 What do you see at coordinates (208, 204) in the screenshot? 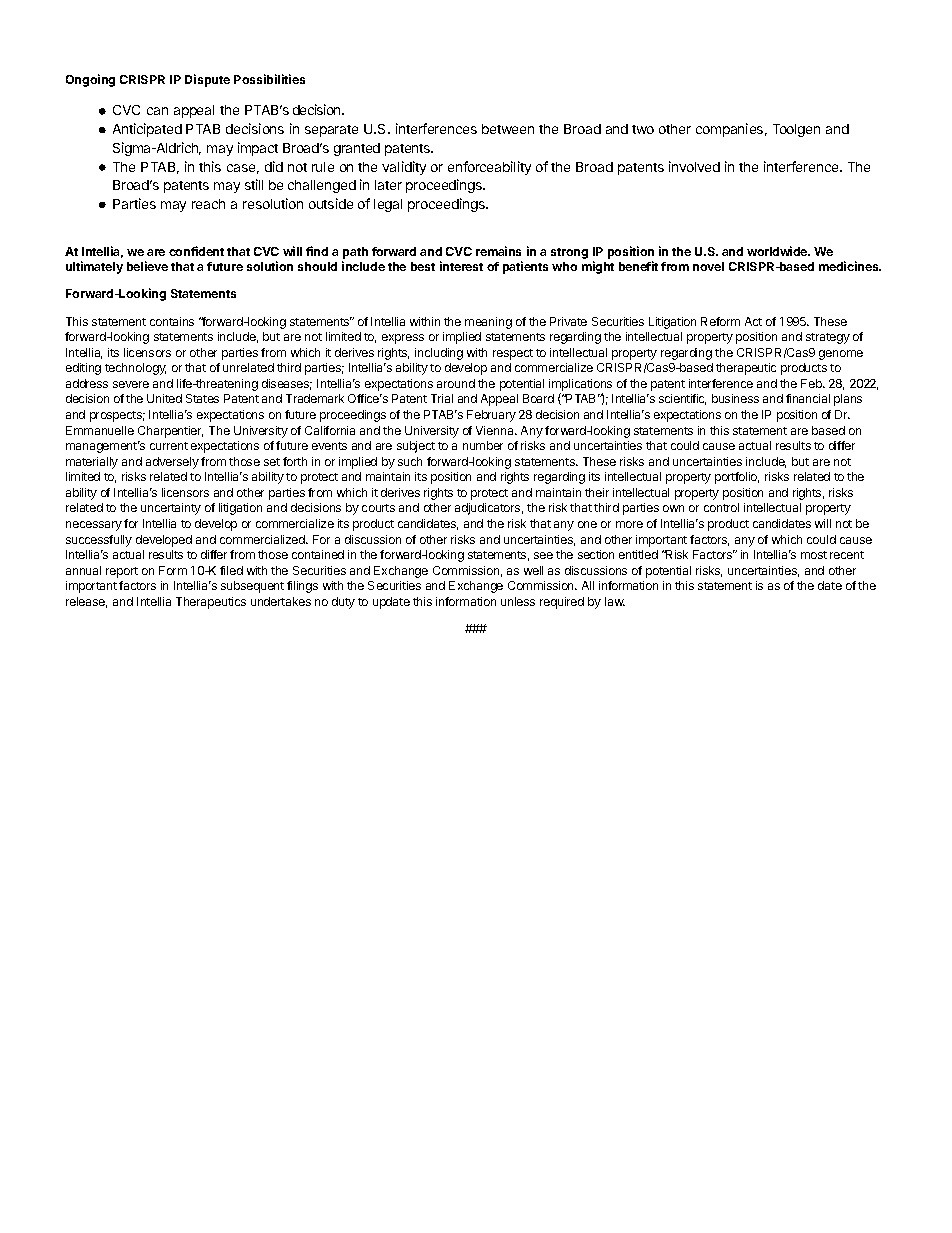
I see `reach` at bounding box center [208, 204].
